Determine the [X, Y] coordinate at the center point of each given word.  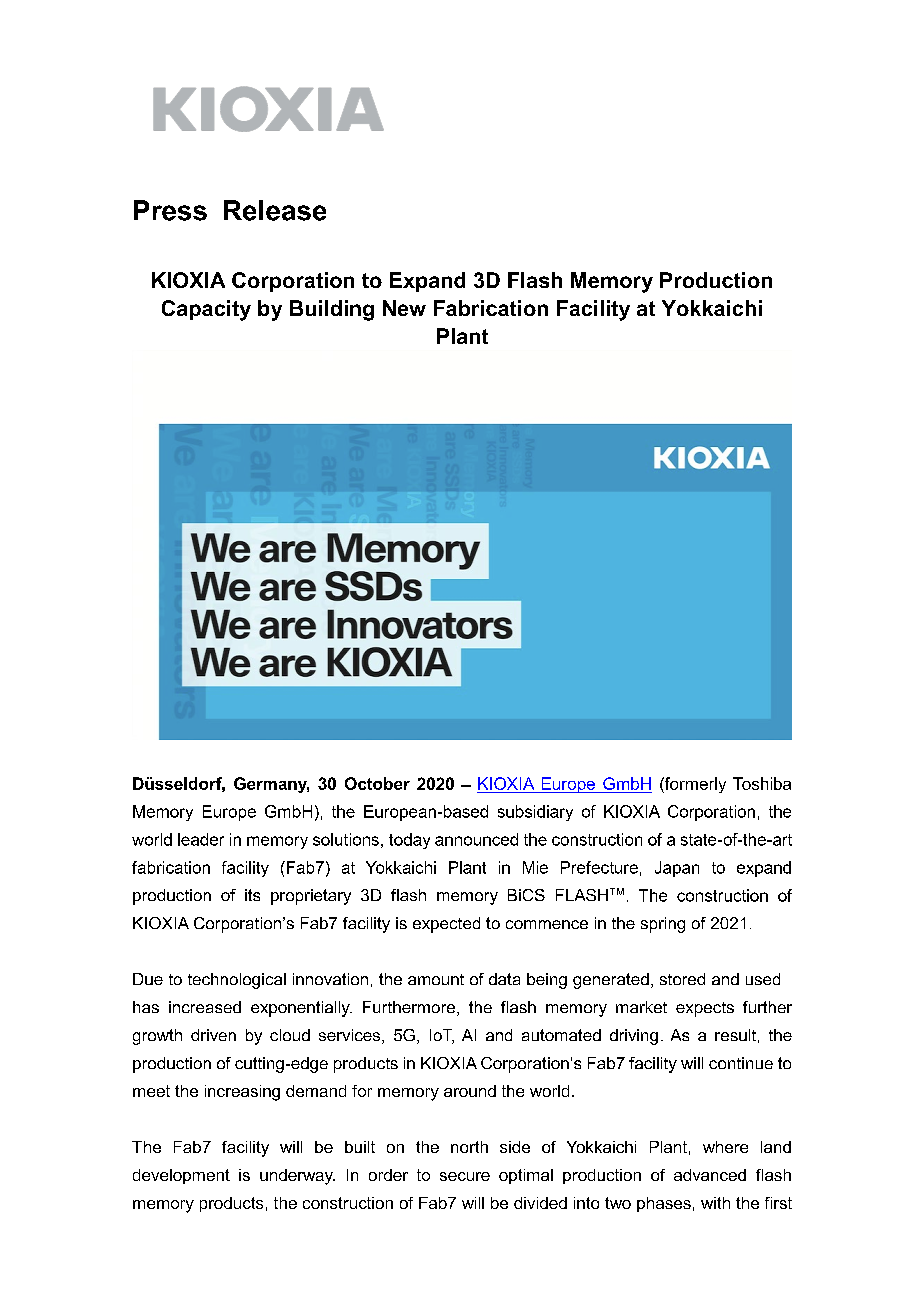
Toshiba [762, 783]
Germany [271, 785]
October [377, 783]
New [404, 308]
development [181, 1176]
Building [332, 310]
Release [275, 210]
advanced [710, 1175]
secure [465, 1176]
